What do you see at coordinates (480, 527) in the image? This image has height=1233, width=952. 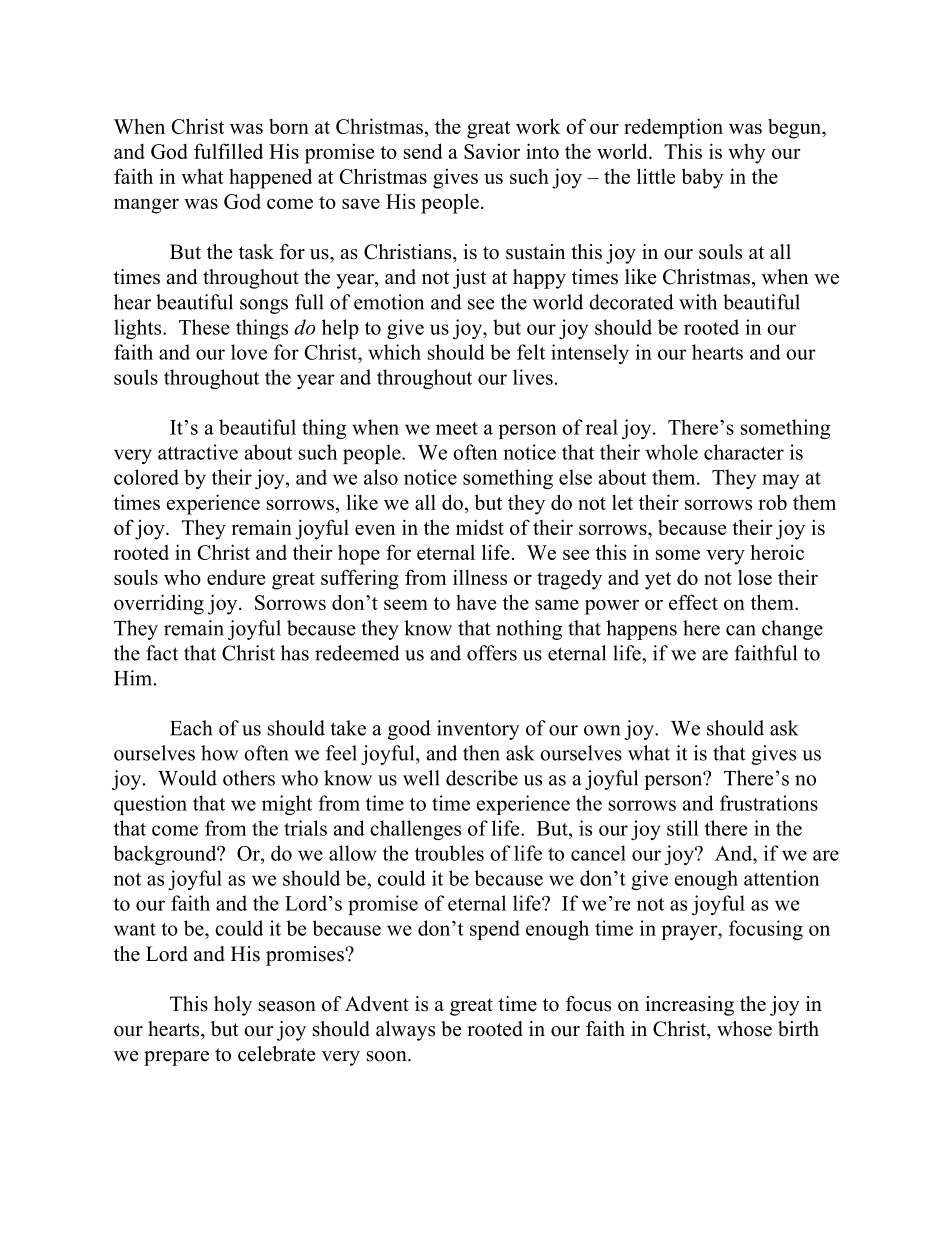 I see `midst` at bounding box center [480, 527].
